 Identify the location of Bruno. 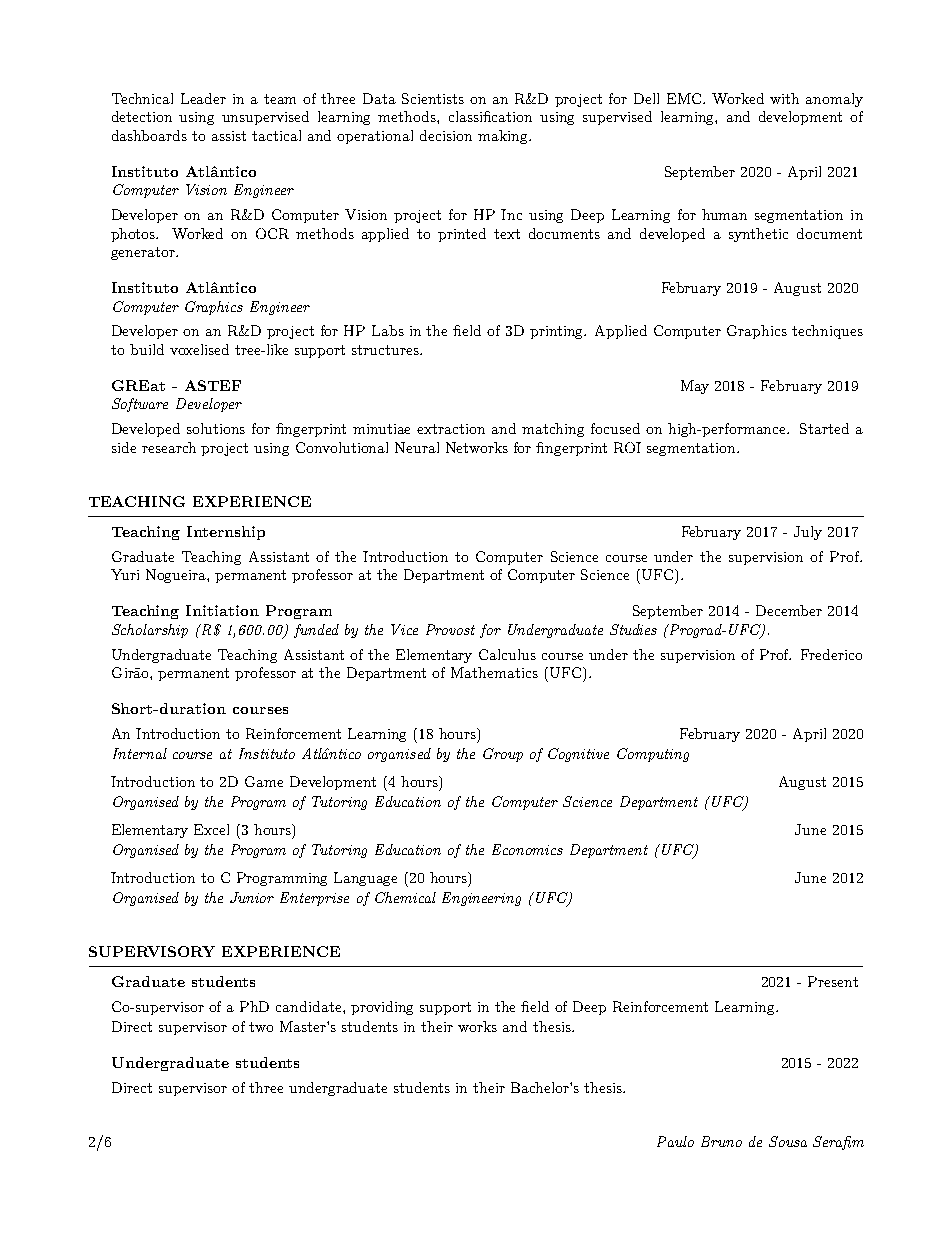
(721, 1141).
